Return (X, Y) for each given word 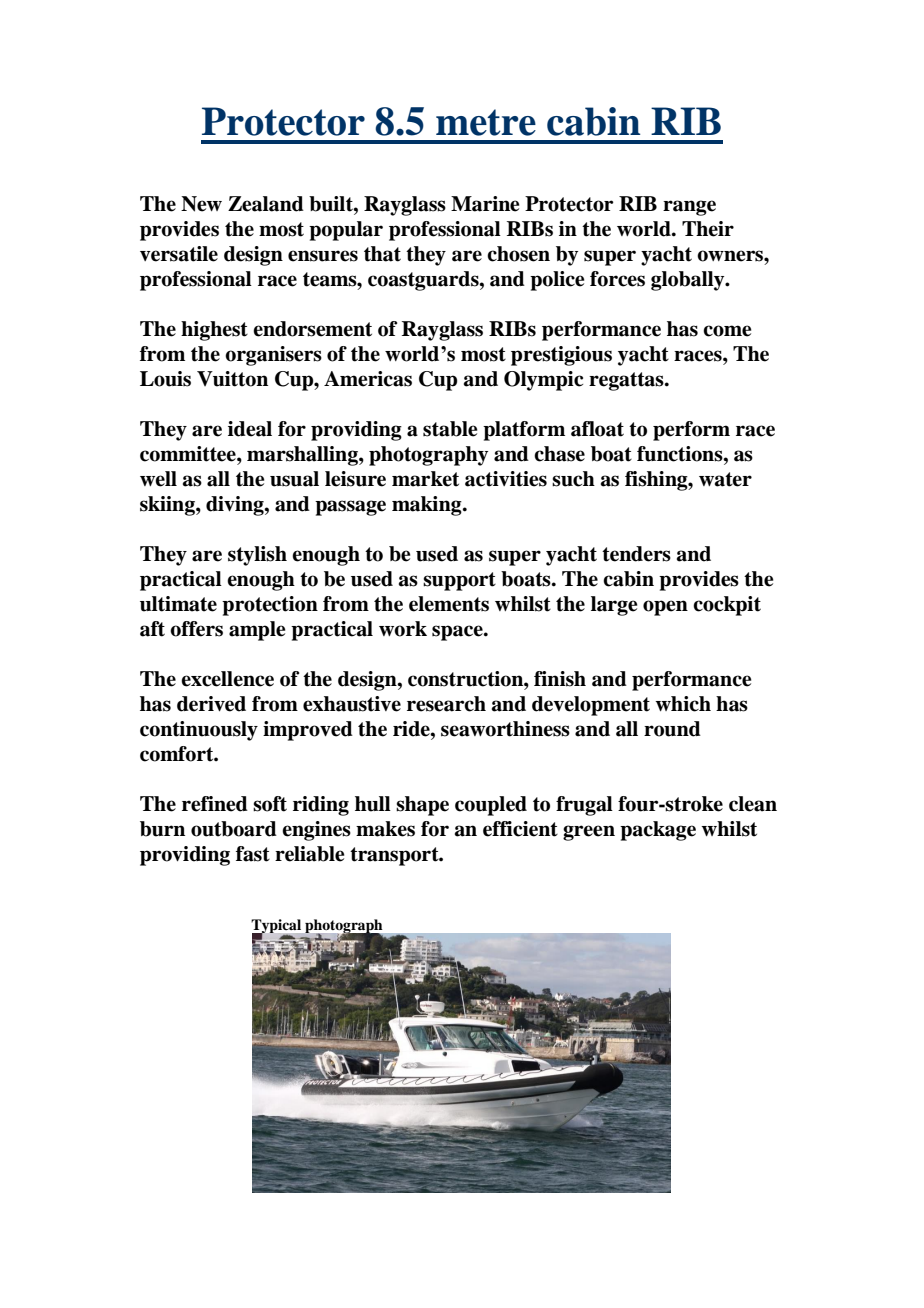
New (201, 204)
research (446, 704)
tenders (636, 554)
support (459, 581)
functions (681, 454)
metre (486, 122)
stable (450, 429)
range (689, 208)
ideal (250, 429)
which (683, 704)
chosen (518, 254)
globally (689, 281)
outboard (234, 829)
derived (211, 704)
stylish (257, 556)
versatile (179, 254)
